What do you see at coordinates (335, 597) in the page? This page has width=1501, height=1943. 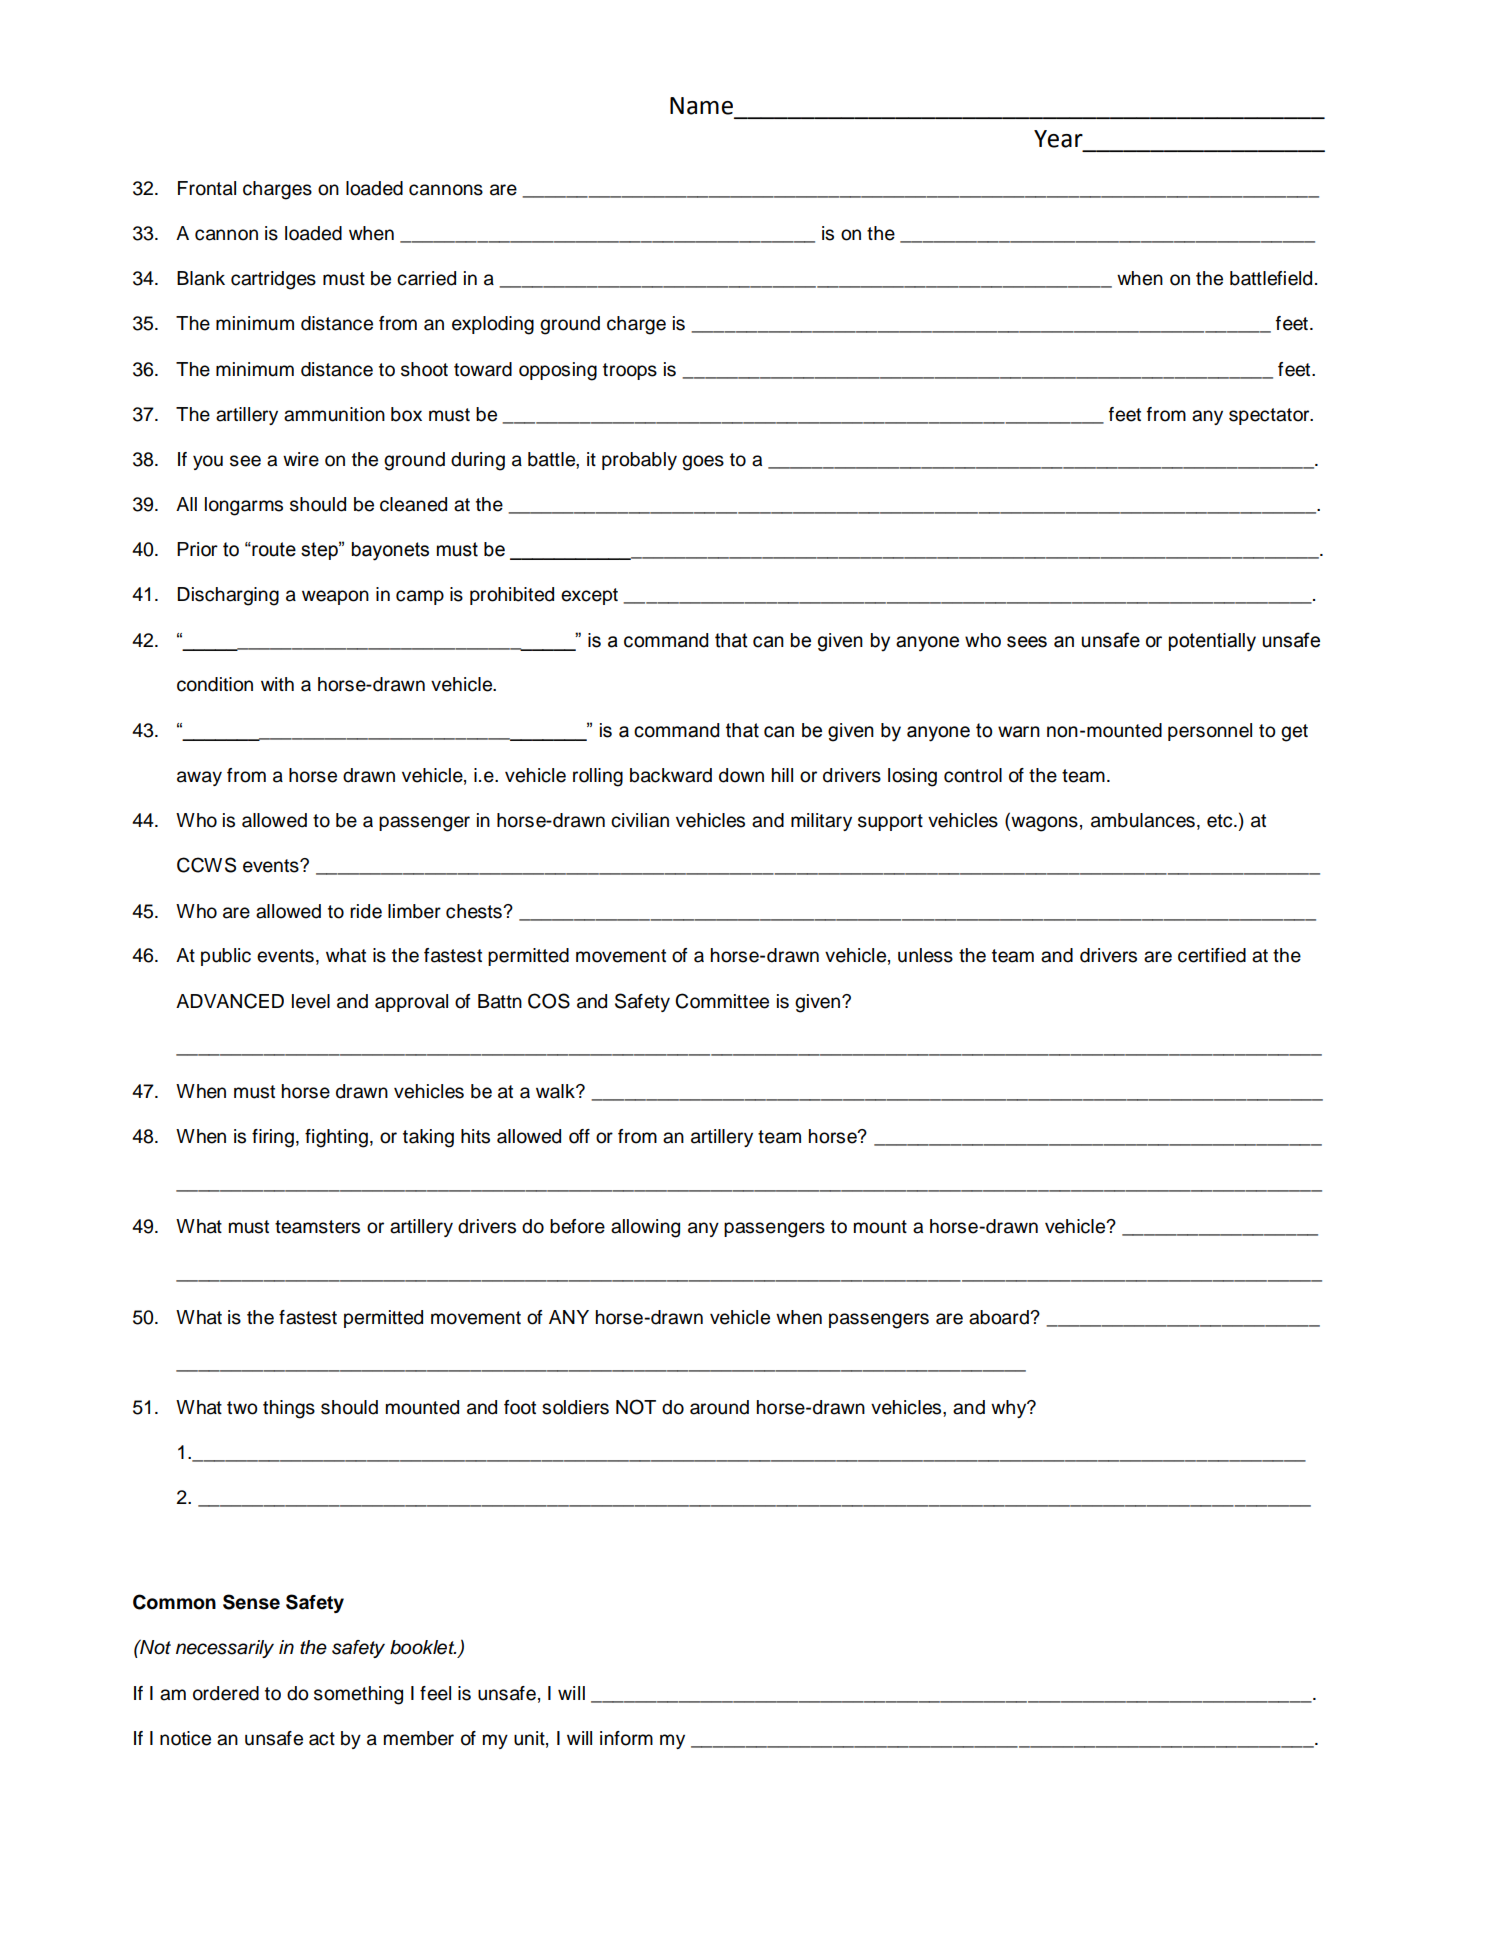 I see `weapon` at bounding box center [335, 597].
